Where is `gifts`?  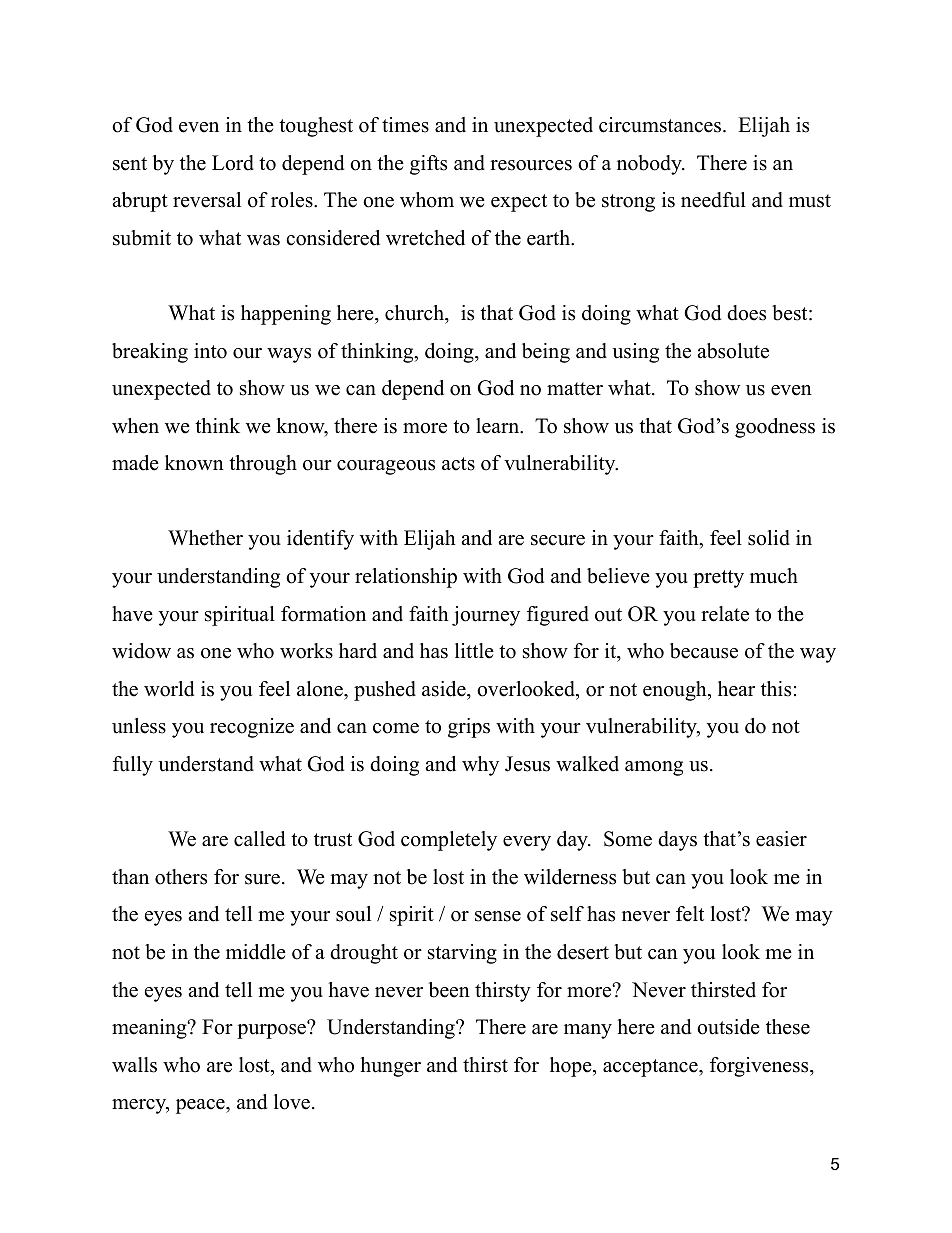 gifts is located at coordinates (428, 165).
